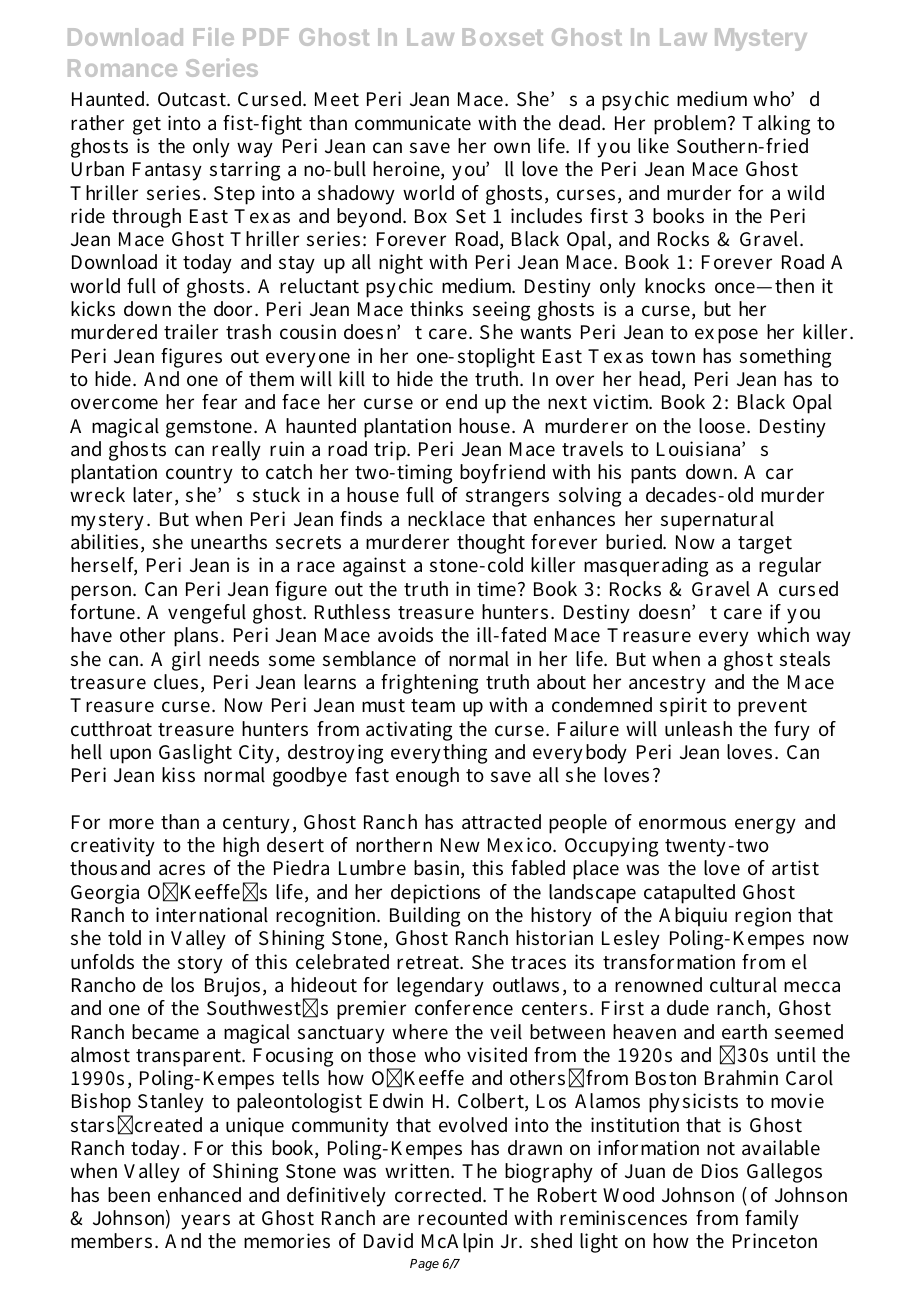  Describe the element at coordinates (776, 125) in the screenshot. I see `Talking` at that location.
